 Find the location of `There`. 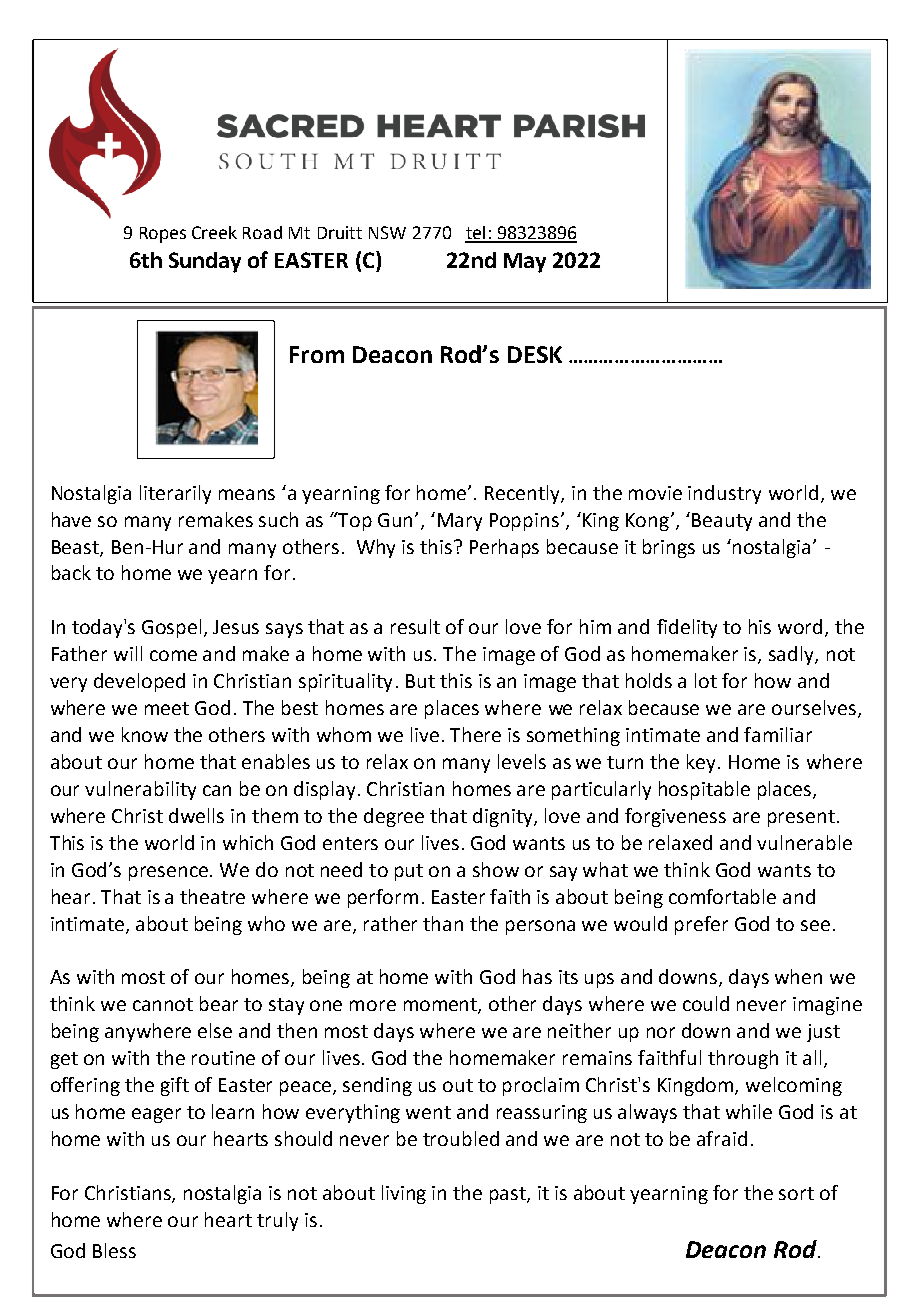

There is located at coordinates (475, 734).
